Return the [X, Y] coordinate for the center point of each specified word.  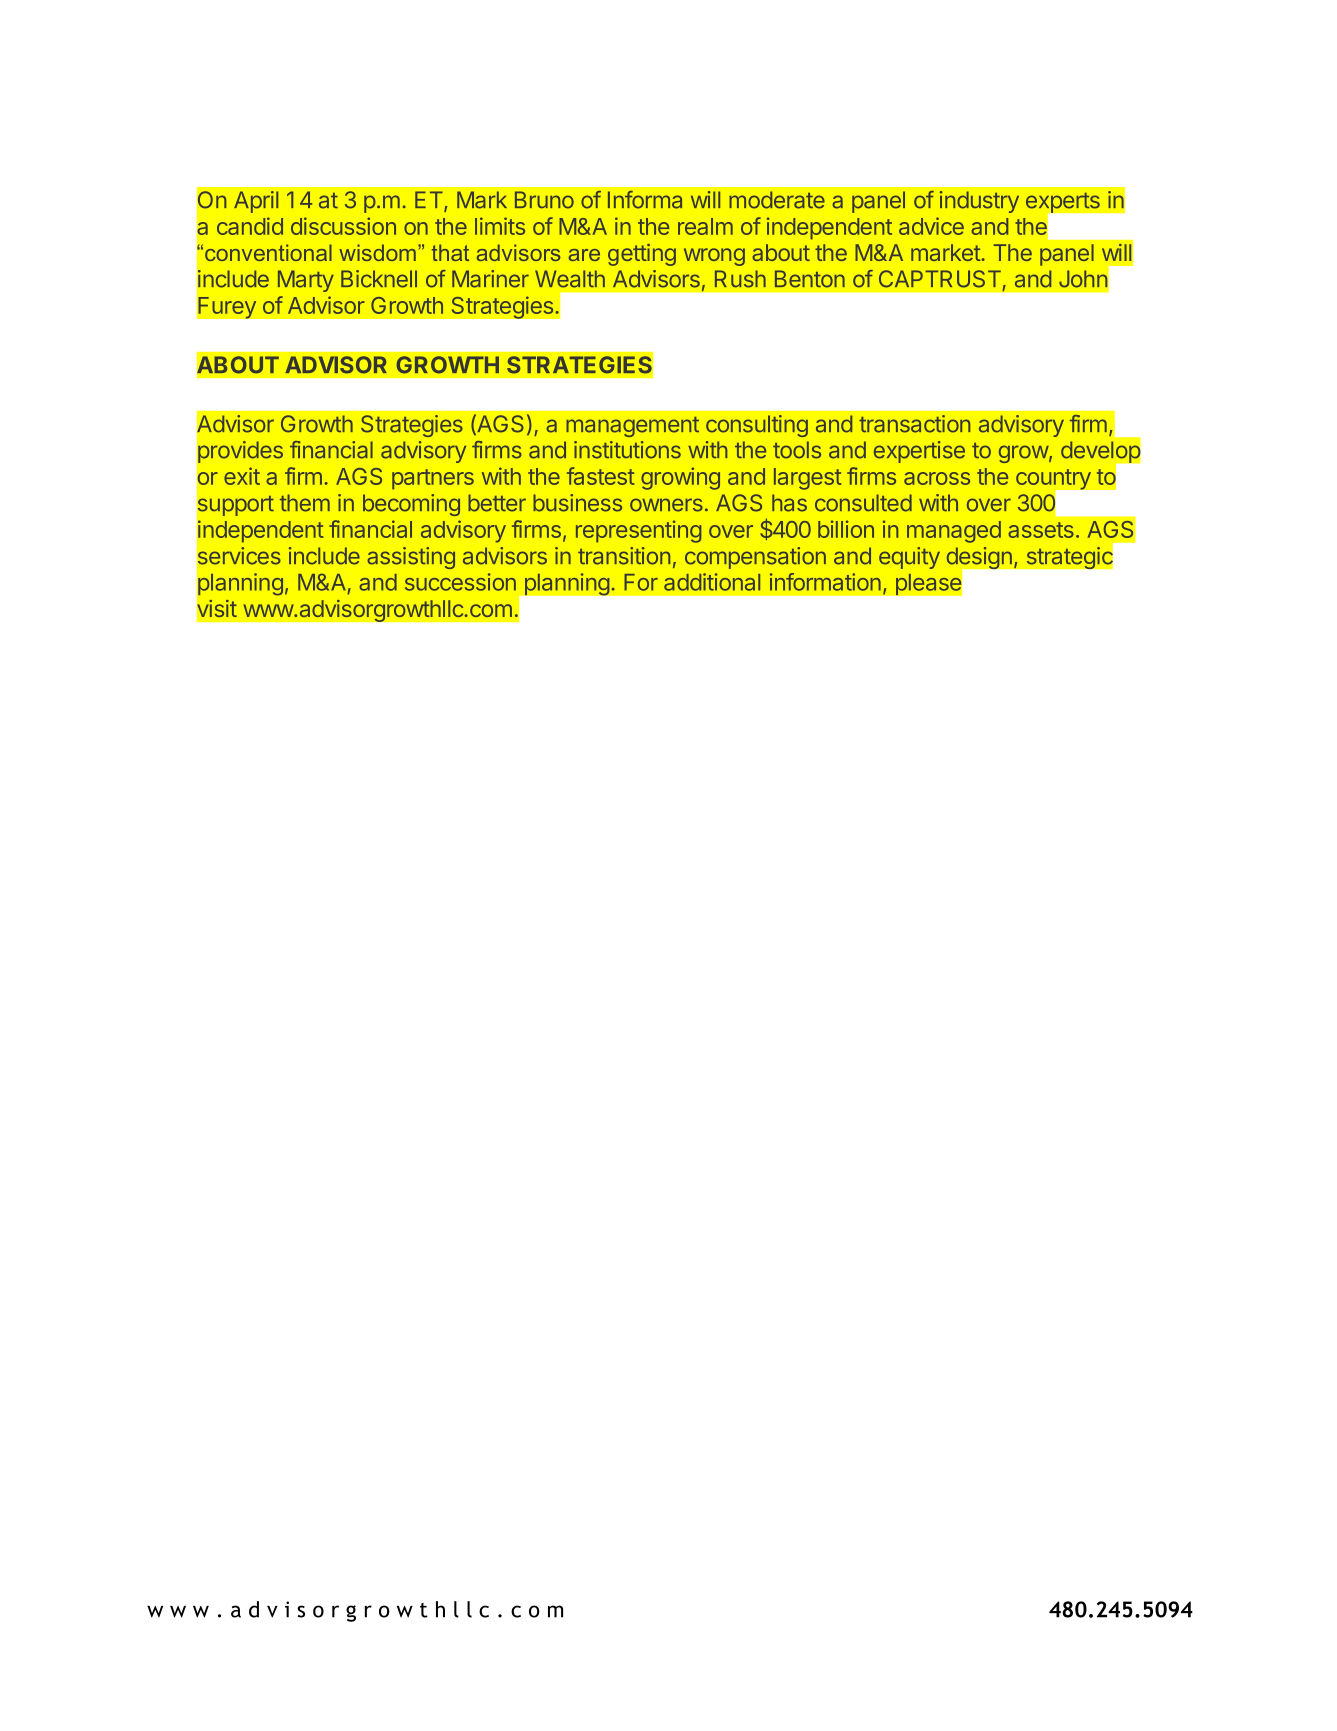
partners [433, 479]
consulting [757, 426]
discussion [343, 226]
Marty [306, 281]
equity [909, 558]
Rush [740, 279]
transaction [914, 424]
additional [712, 582]
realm [705, 226]
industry [979, 202]
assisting [411, 558]
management [632, 427]
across [937, 478]
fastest [600, 476]
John [1083, 279]
